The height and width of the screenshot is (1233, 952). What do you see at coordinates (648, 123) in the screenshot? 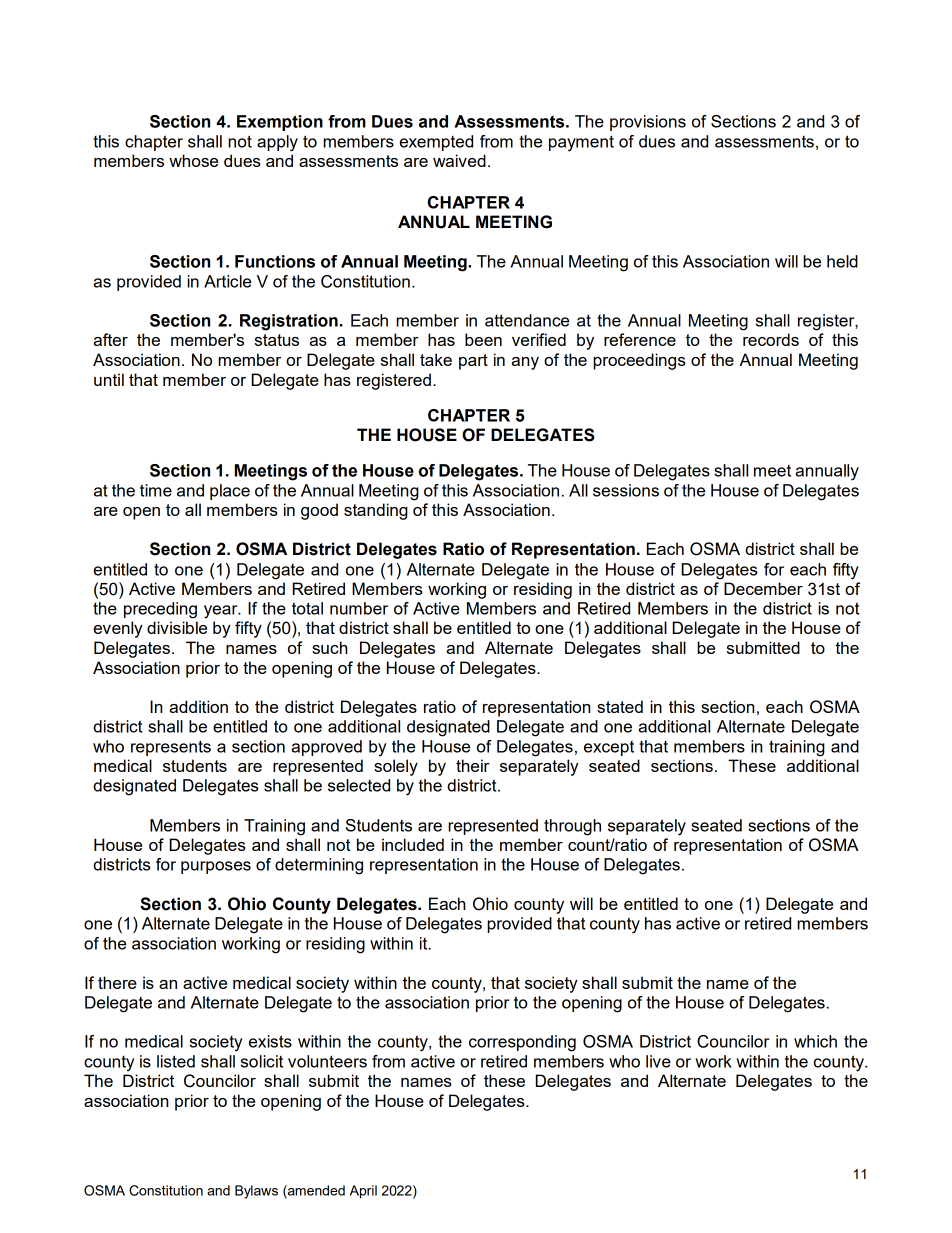
I see `provisions` at bounding box center [648, 123].
